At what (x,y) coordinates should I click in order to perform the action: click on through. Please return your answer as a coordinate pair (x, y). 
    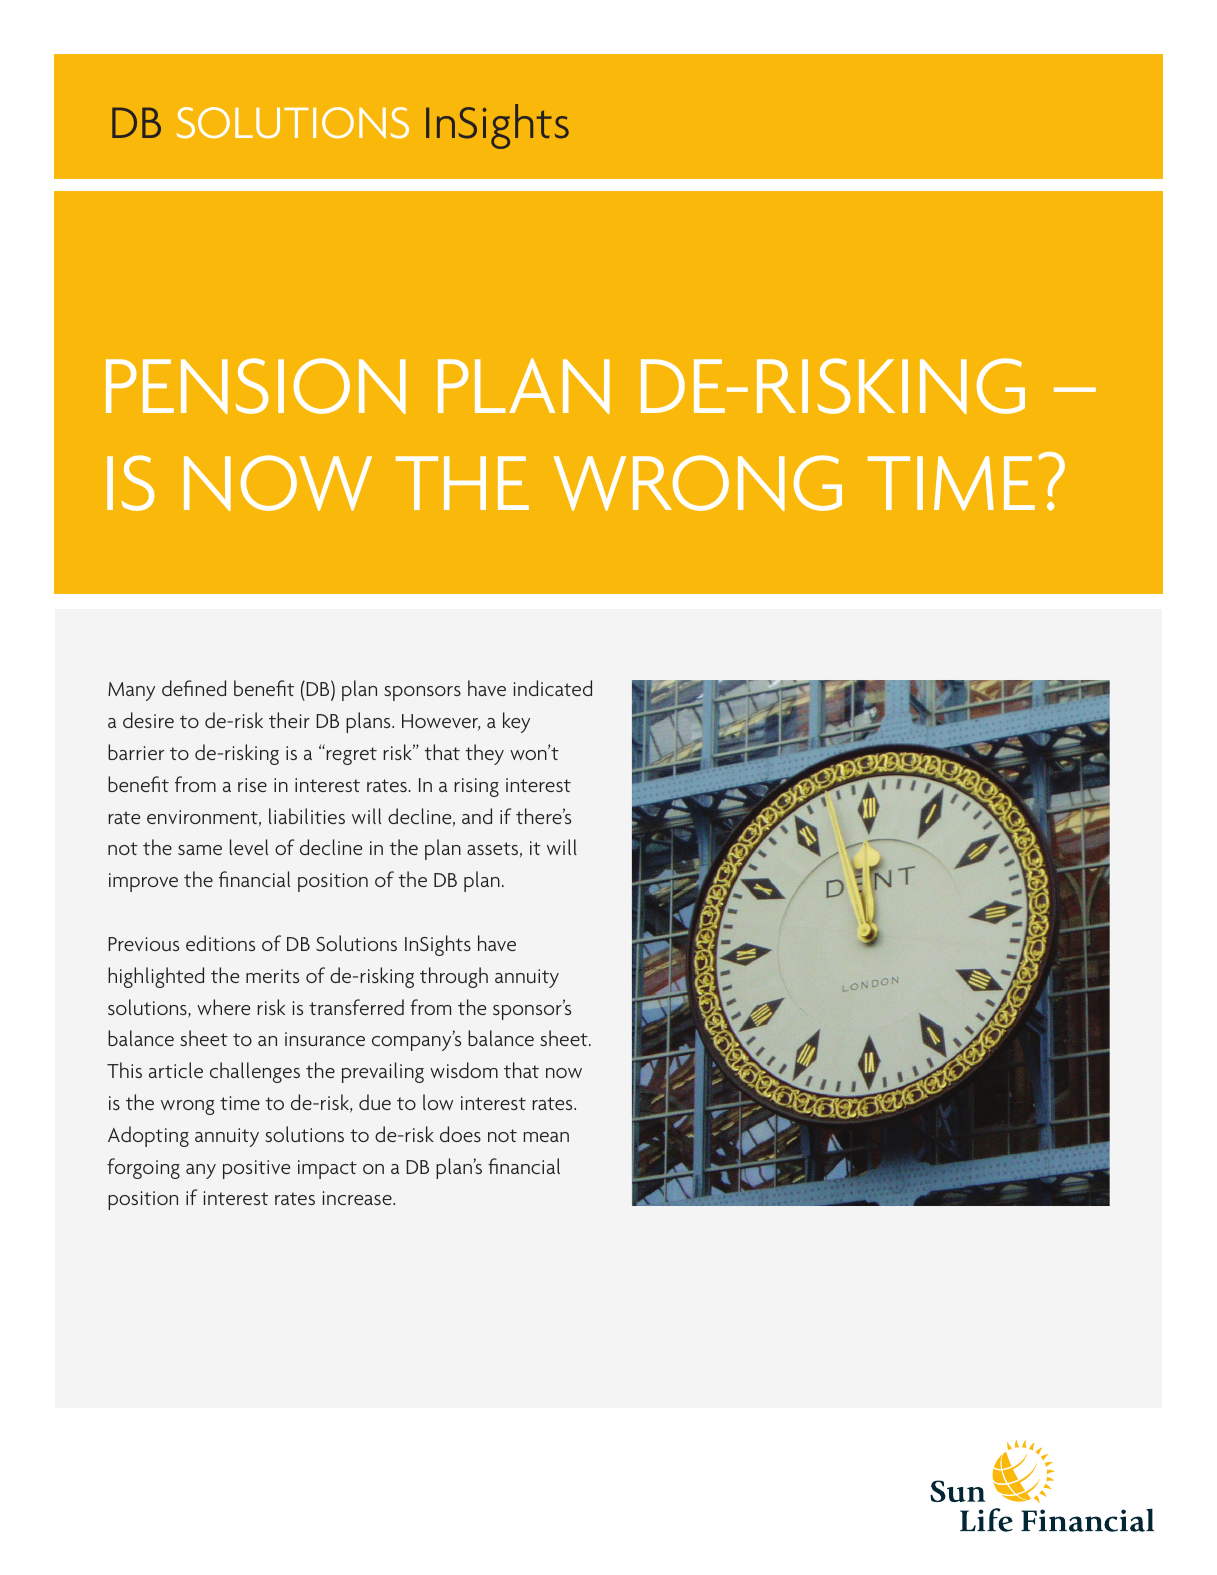
    Looking at the image, I should click on (454, 977).
